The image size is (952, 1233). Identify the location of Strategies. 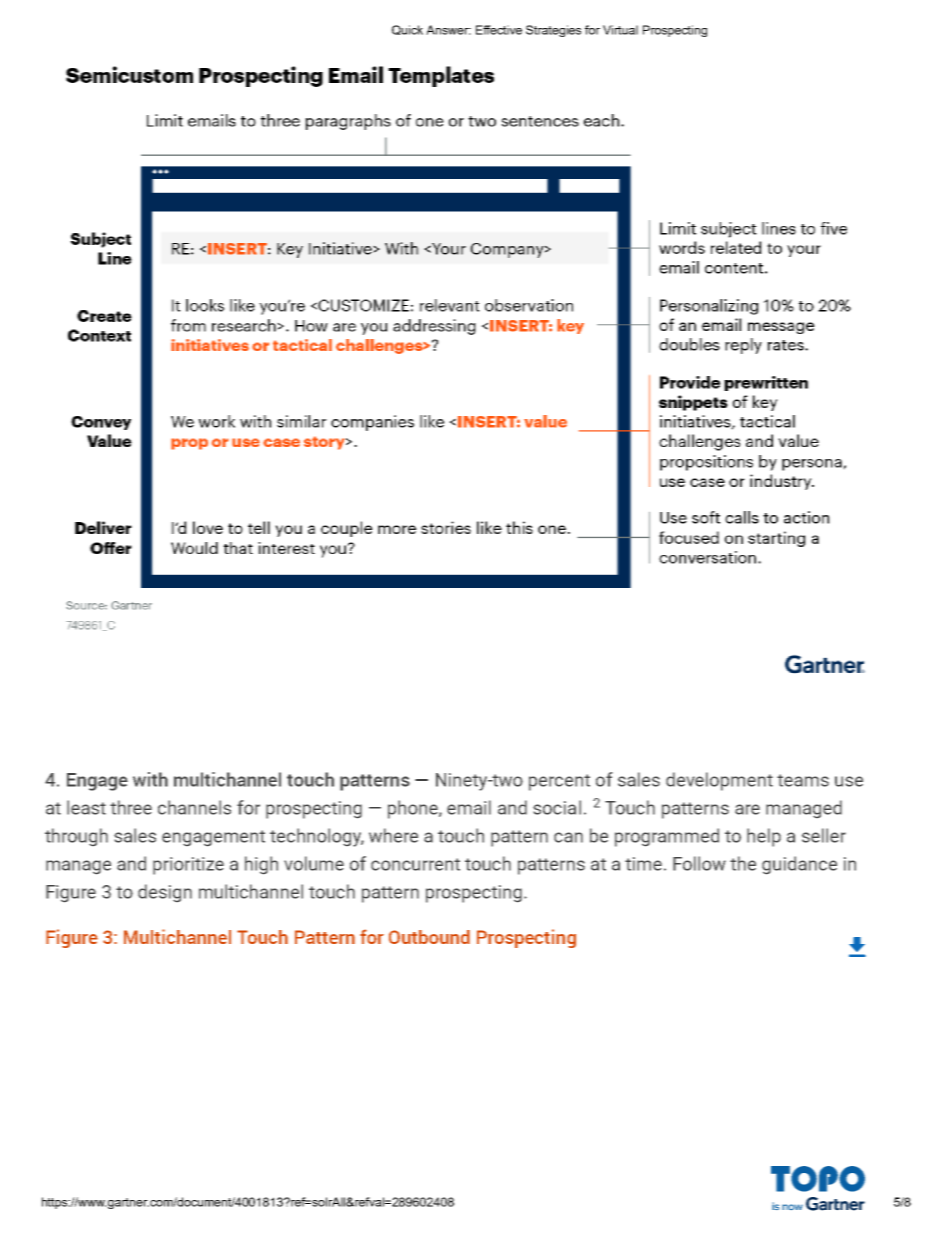
(553, 31).
